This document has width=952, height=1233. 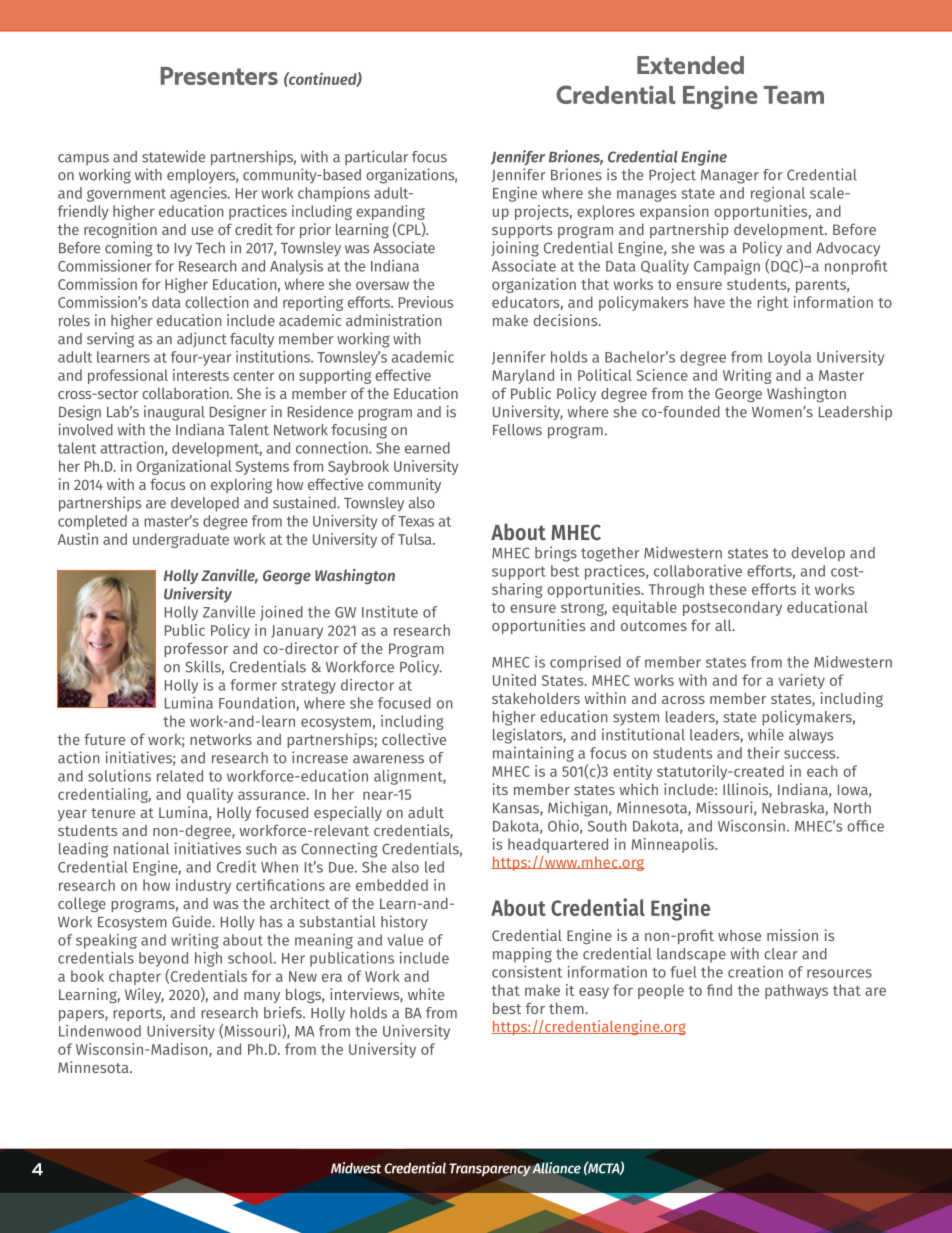 What do you see at coordinates (144, 995) in the document?
I see `Wiley` at bounding box center [144, 995].
